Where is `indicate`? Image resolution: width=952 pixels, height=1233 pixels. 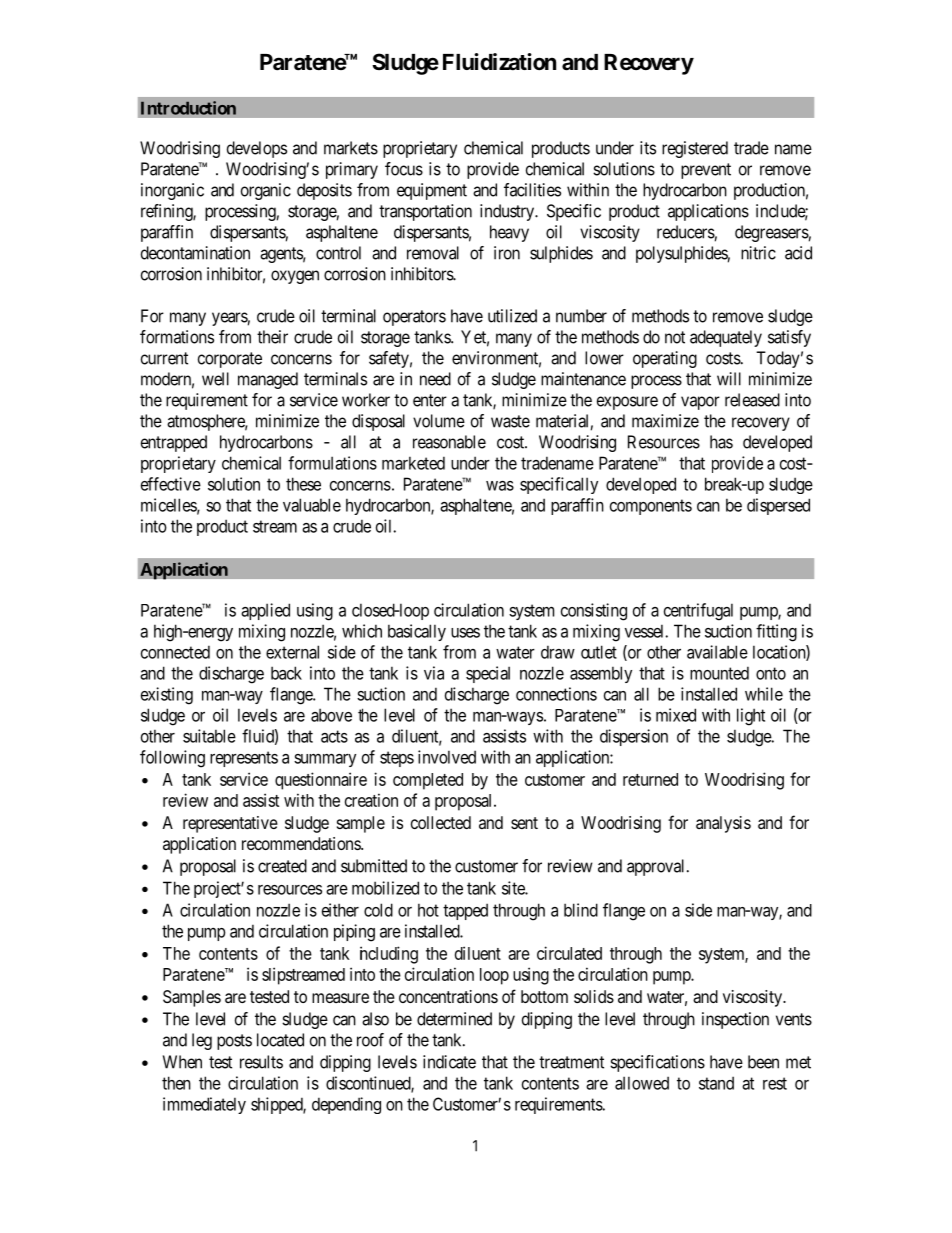 indicate is located at coordinates (449, 1062).
